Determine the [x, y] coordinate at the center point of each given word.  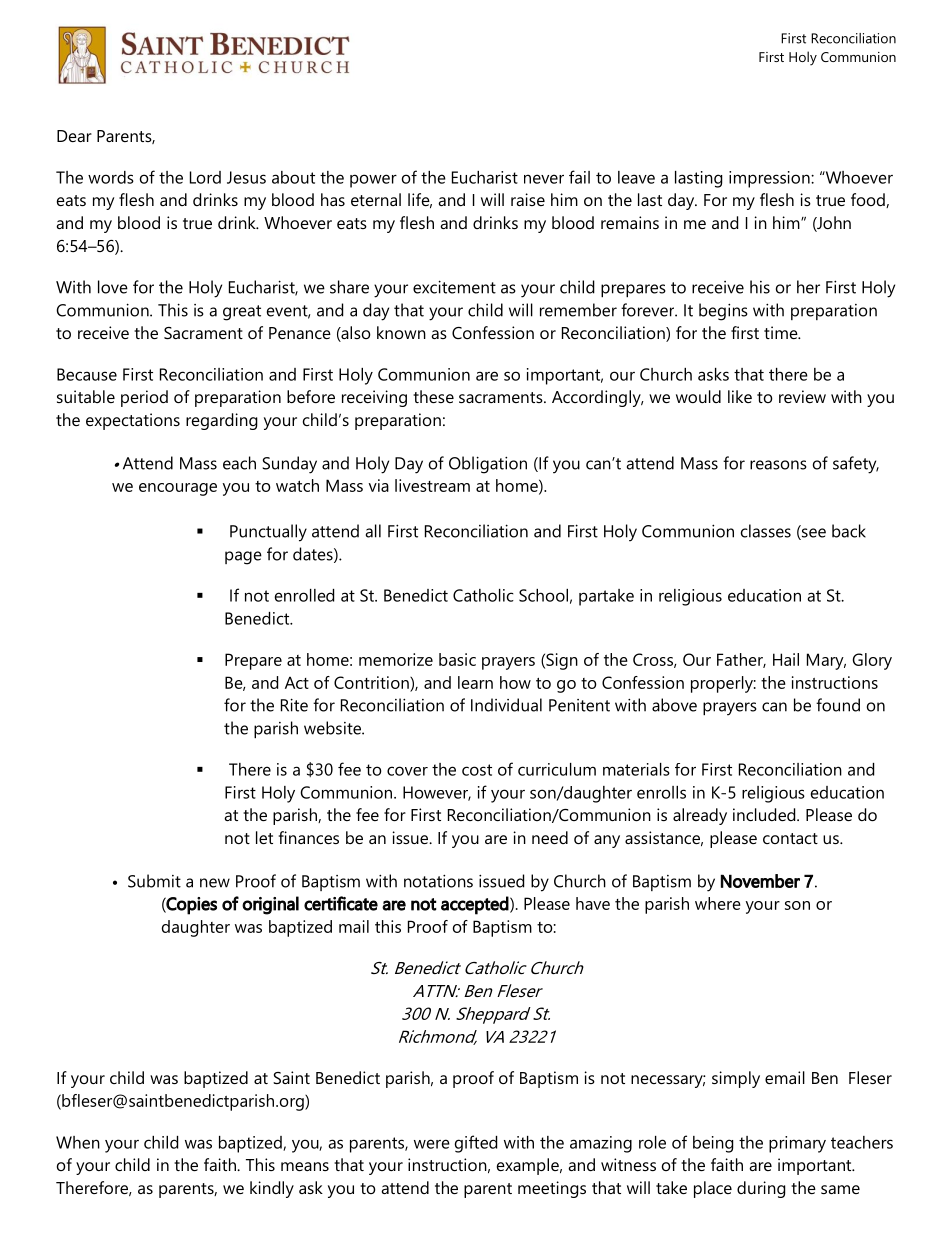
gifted [476, 1144]
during [761, 1189]
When [78, 1142]
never [544, 179]
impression [770, 179]
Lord [205, 177]
